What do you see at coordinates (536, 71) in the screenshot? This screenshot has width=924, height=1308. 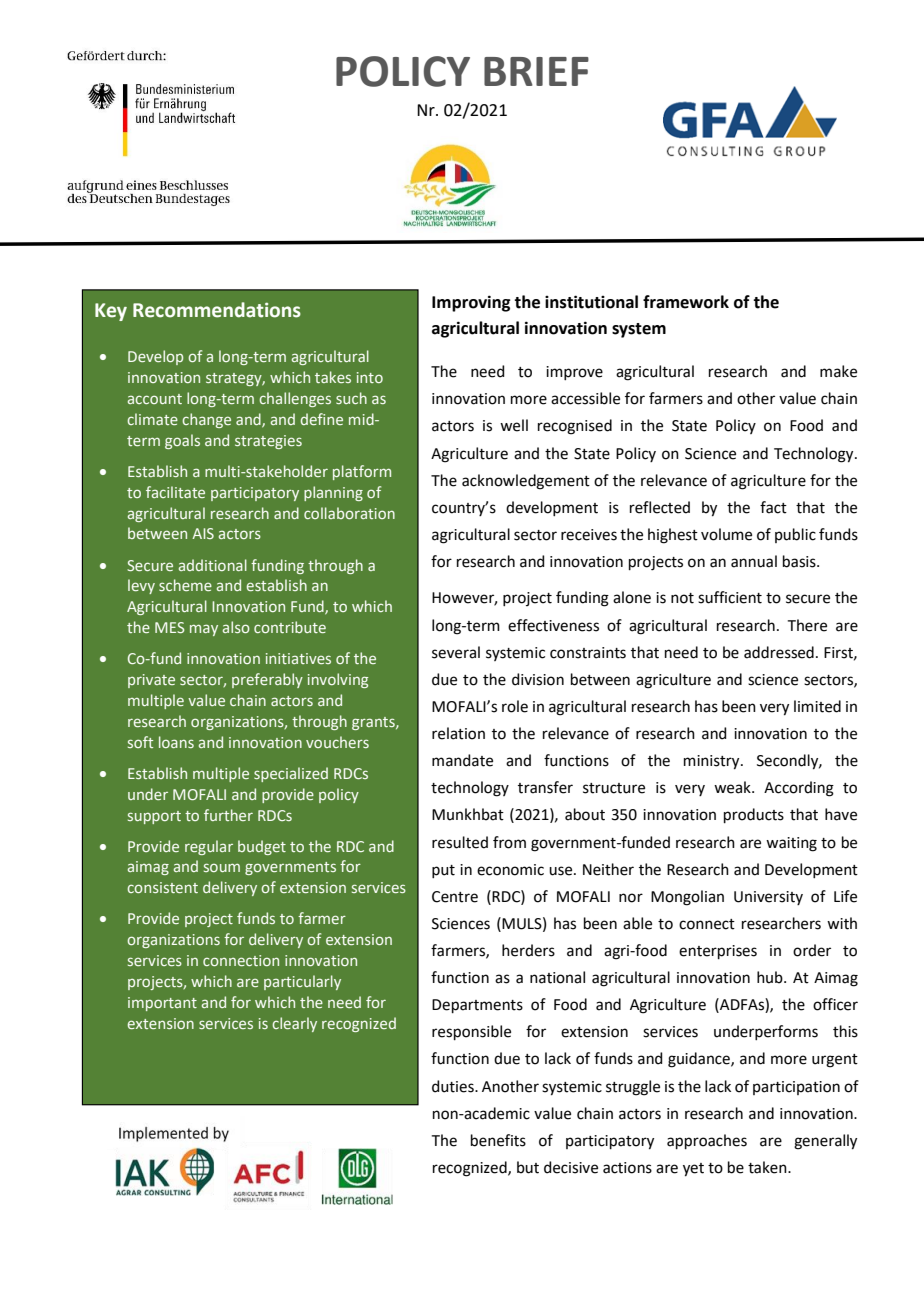 I see `BRIEF` at bounding box center [536, 71].
